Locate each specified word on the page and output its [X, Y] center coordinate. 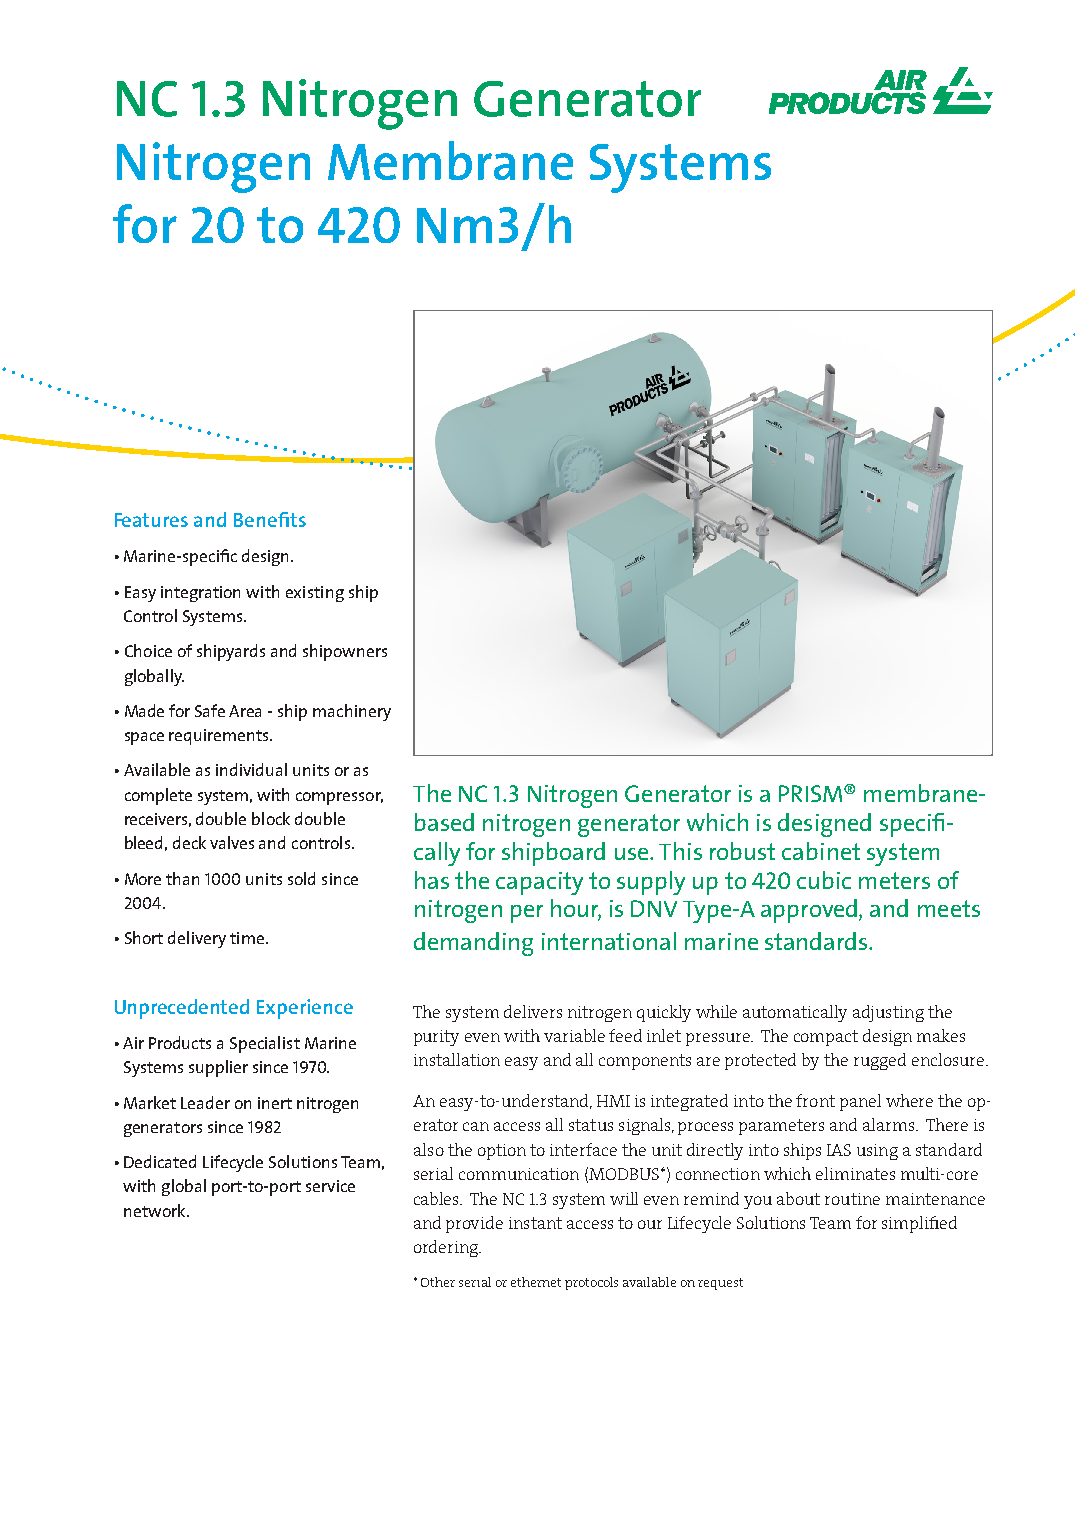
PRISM [812, 793]
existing [315, 594]
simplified [919, 1224]
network [156, 1210]
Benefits [270, 519]
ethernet [536, 1282]
